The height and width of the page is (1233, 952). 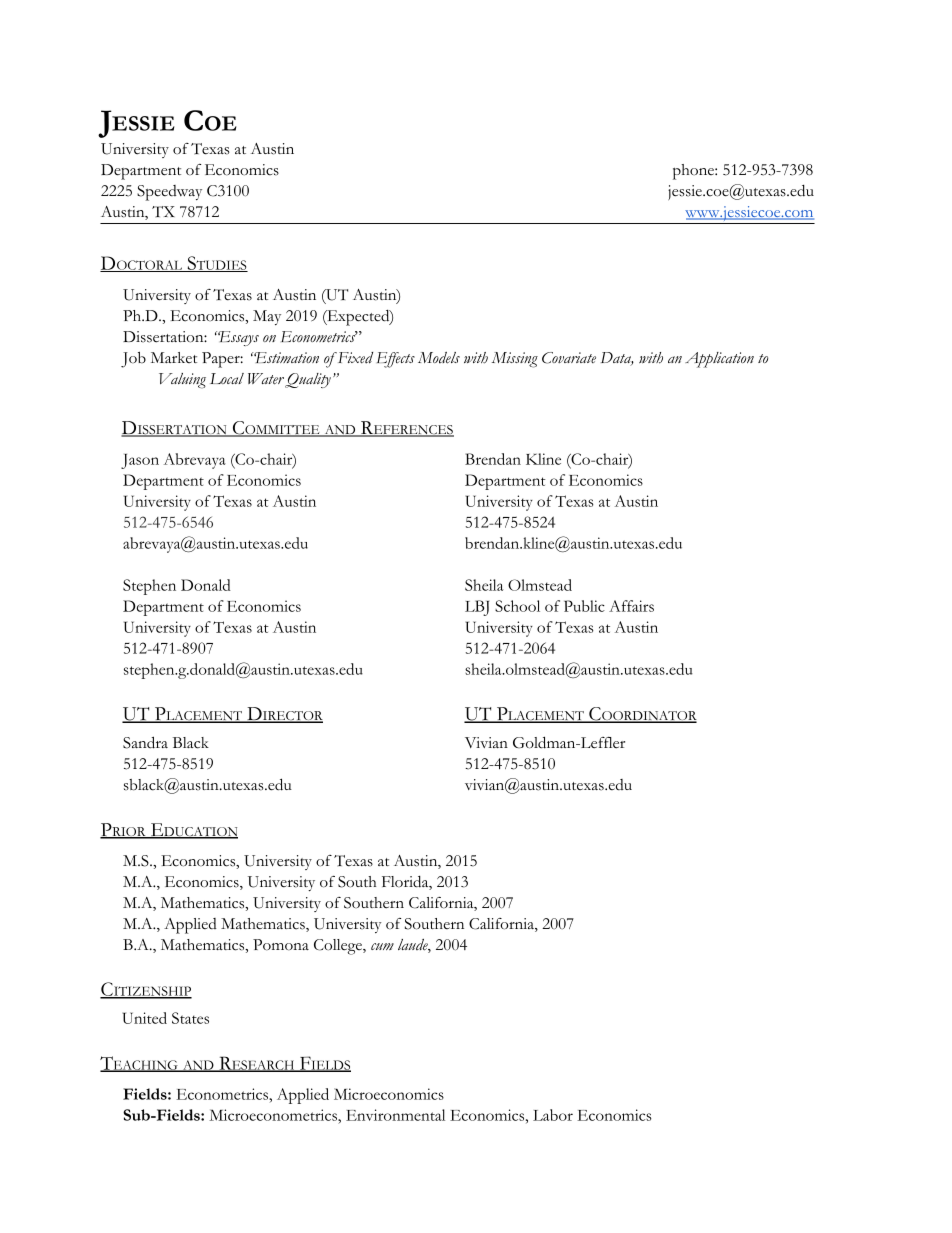 I want to click on Affairs, so click(x=631, y=606).
